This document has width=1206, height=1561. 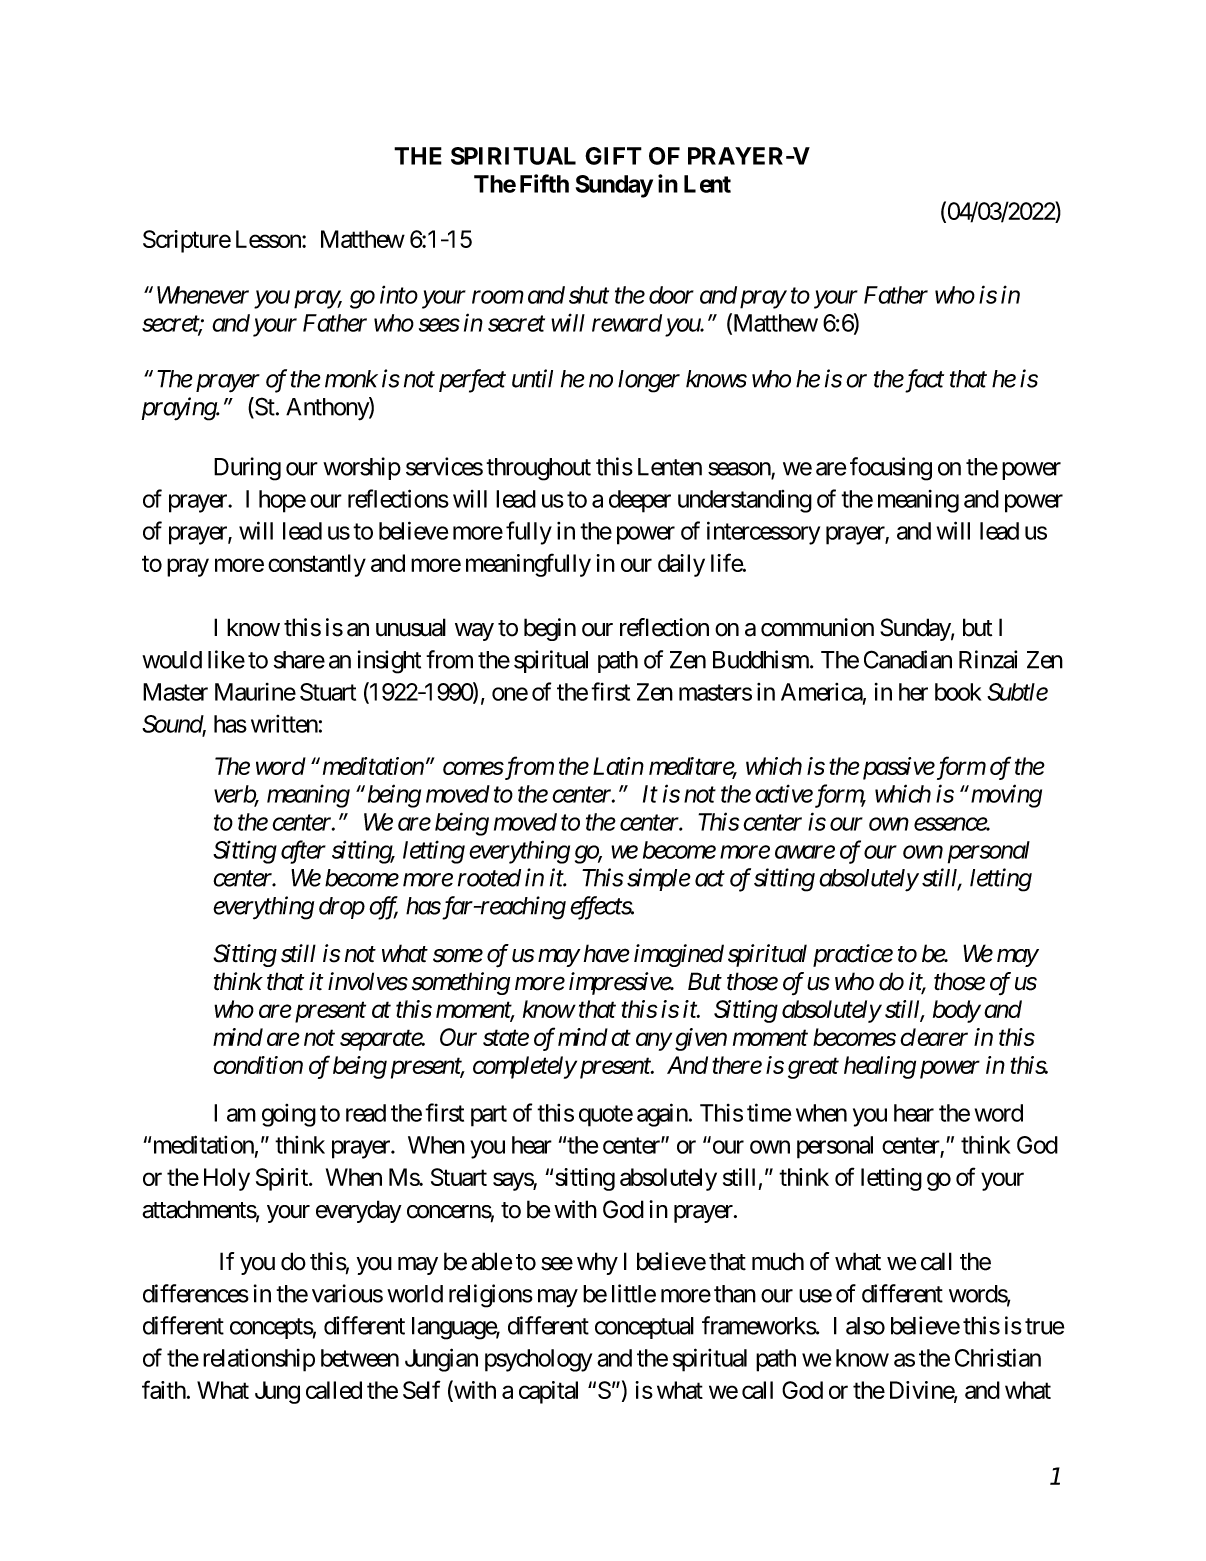 I want to click on psychology, so click(x=538, y=1360).
